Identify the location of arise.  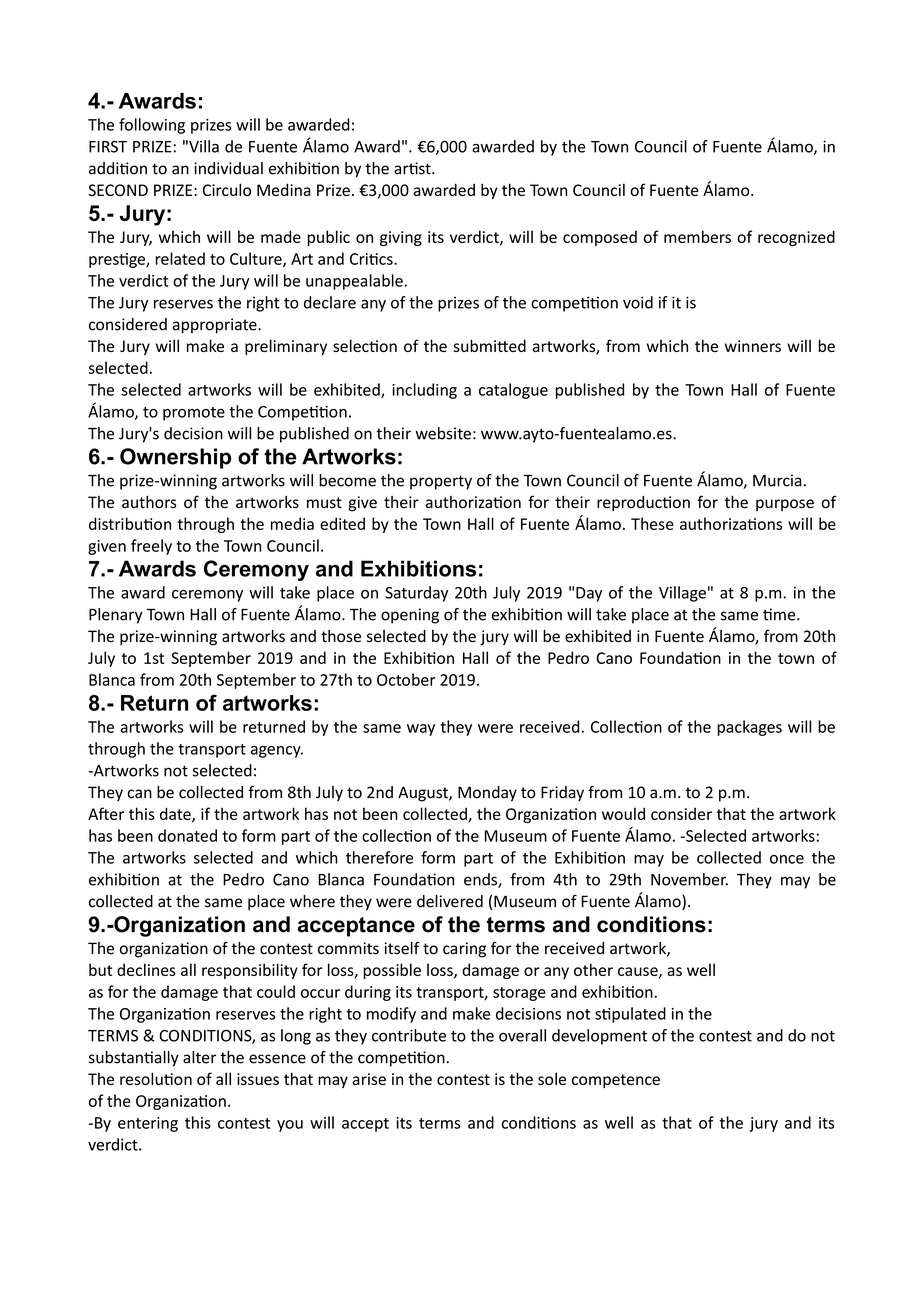
(369, 1079).
